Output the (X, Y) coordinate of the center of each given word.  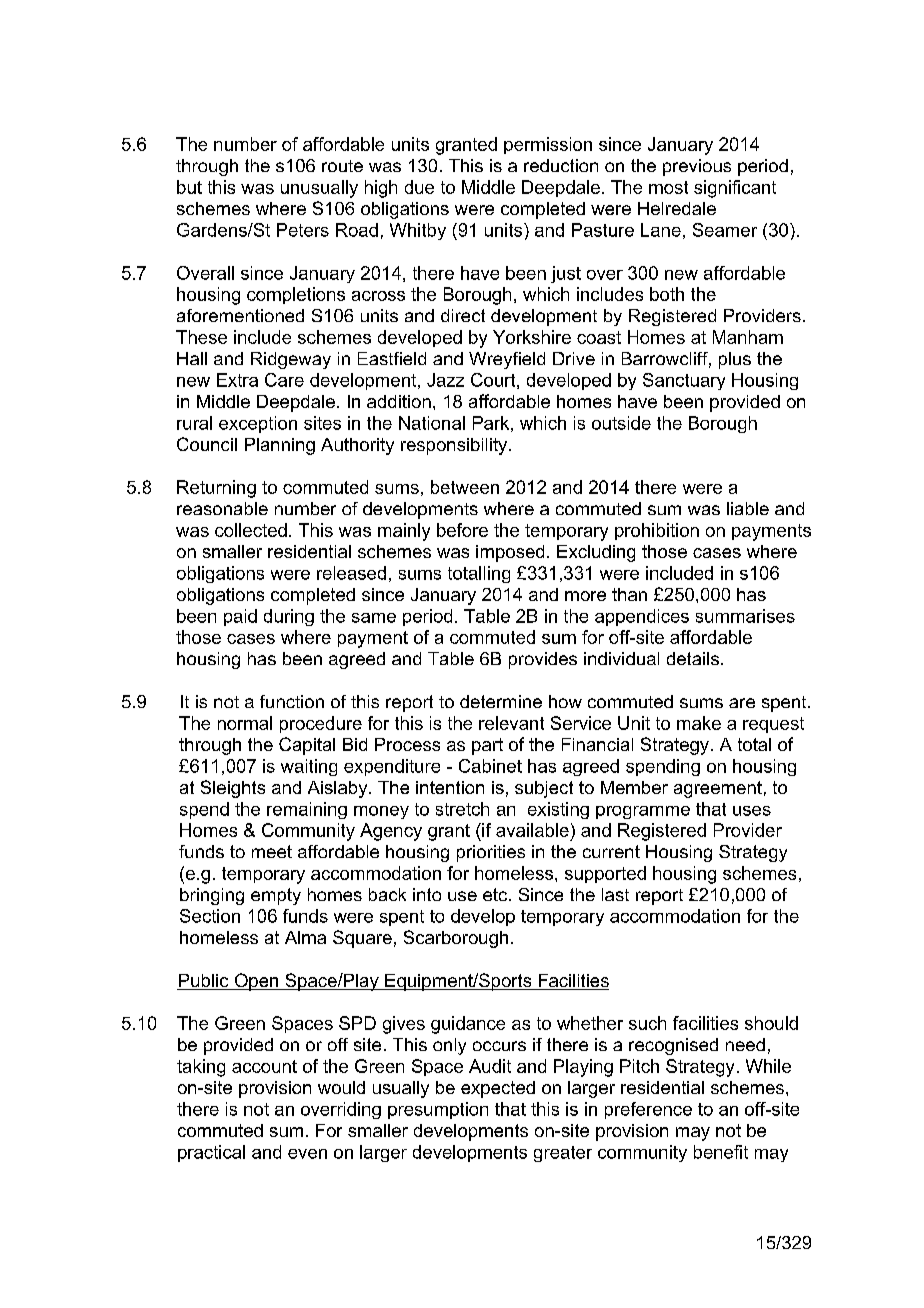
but (189, 187)
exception (258, 424)
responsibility (455, 446)
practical (211, 1153)
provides (543, 660)
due (419, 187)
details (693, 658)
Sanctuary (684, 381)
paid (240, 617)
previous (697, 167)
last (615, 894)
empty (276, 896)
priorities (491, 853)
